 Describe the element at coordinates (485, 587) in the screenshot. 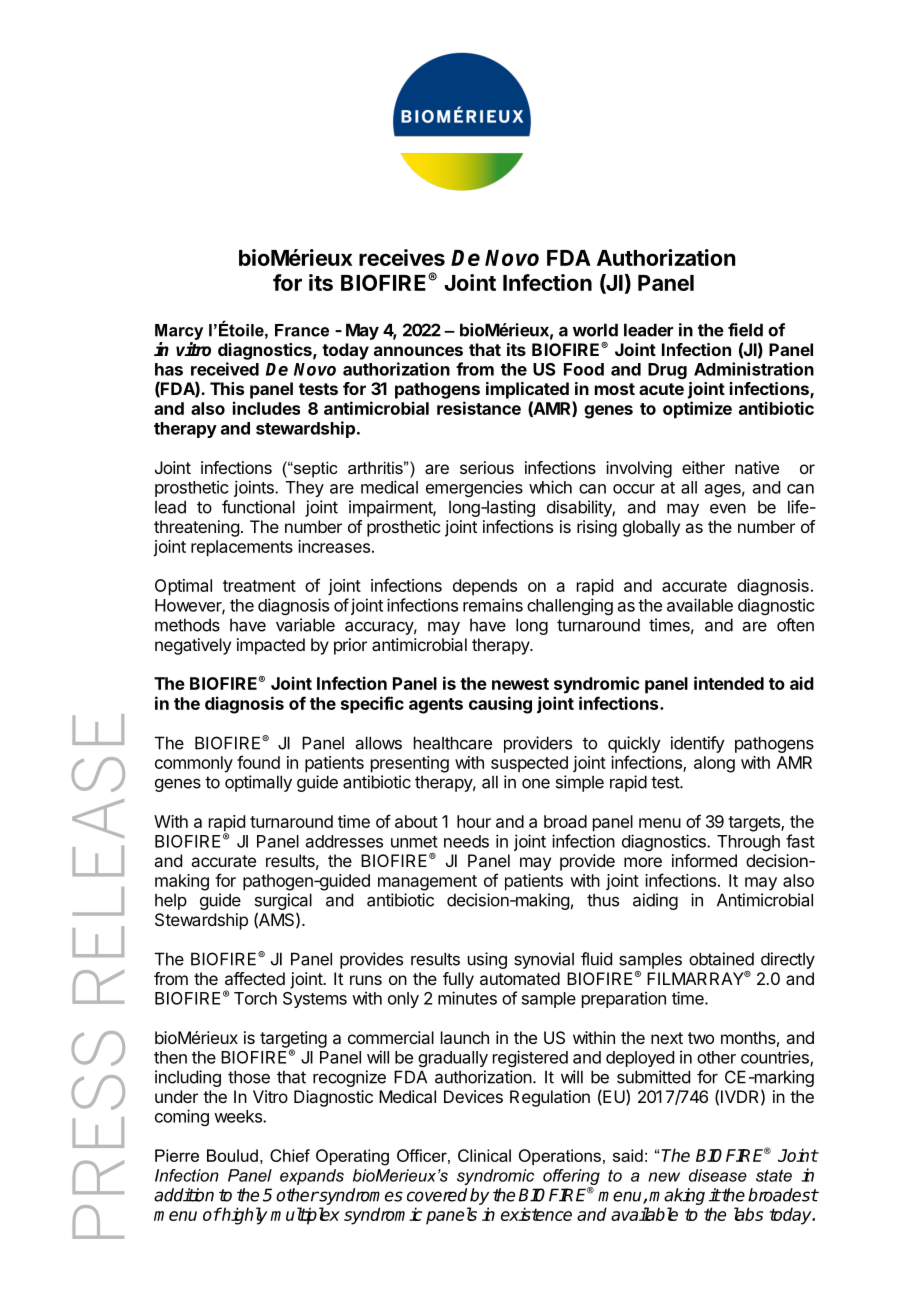

I see `depends` at that location.
